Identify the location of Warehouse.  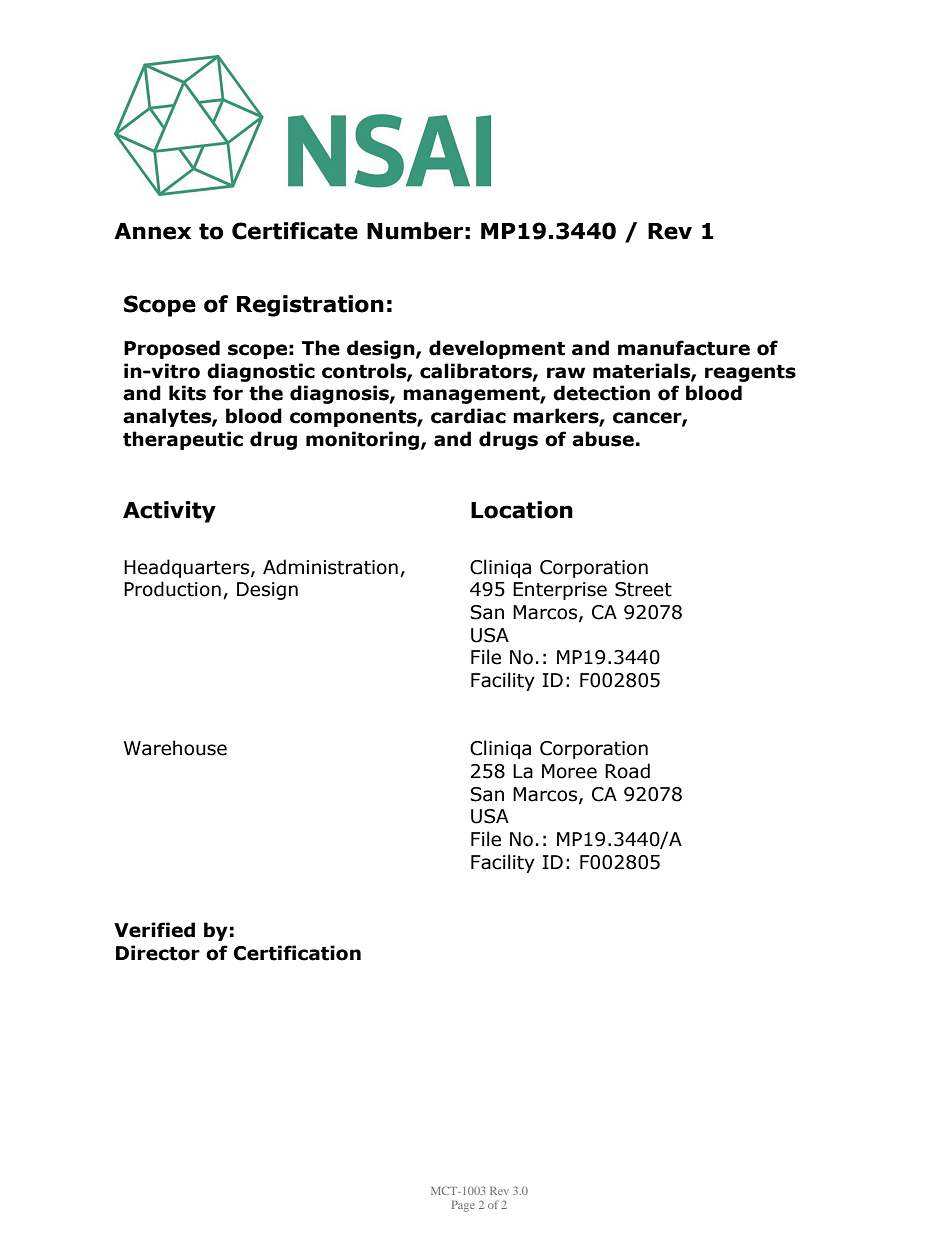
(175, 748).
